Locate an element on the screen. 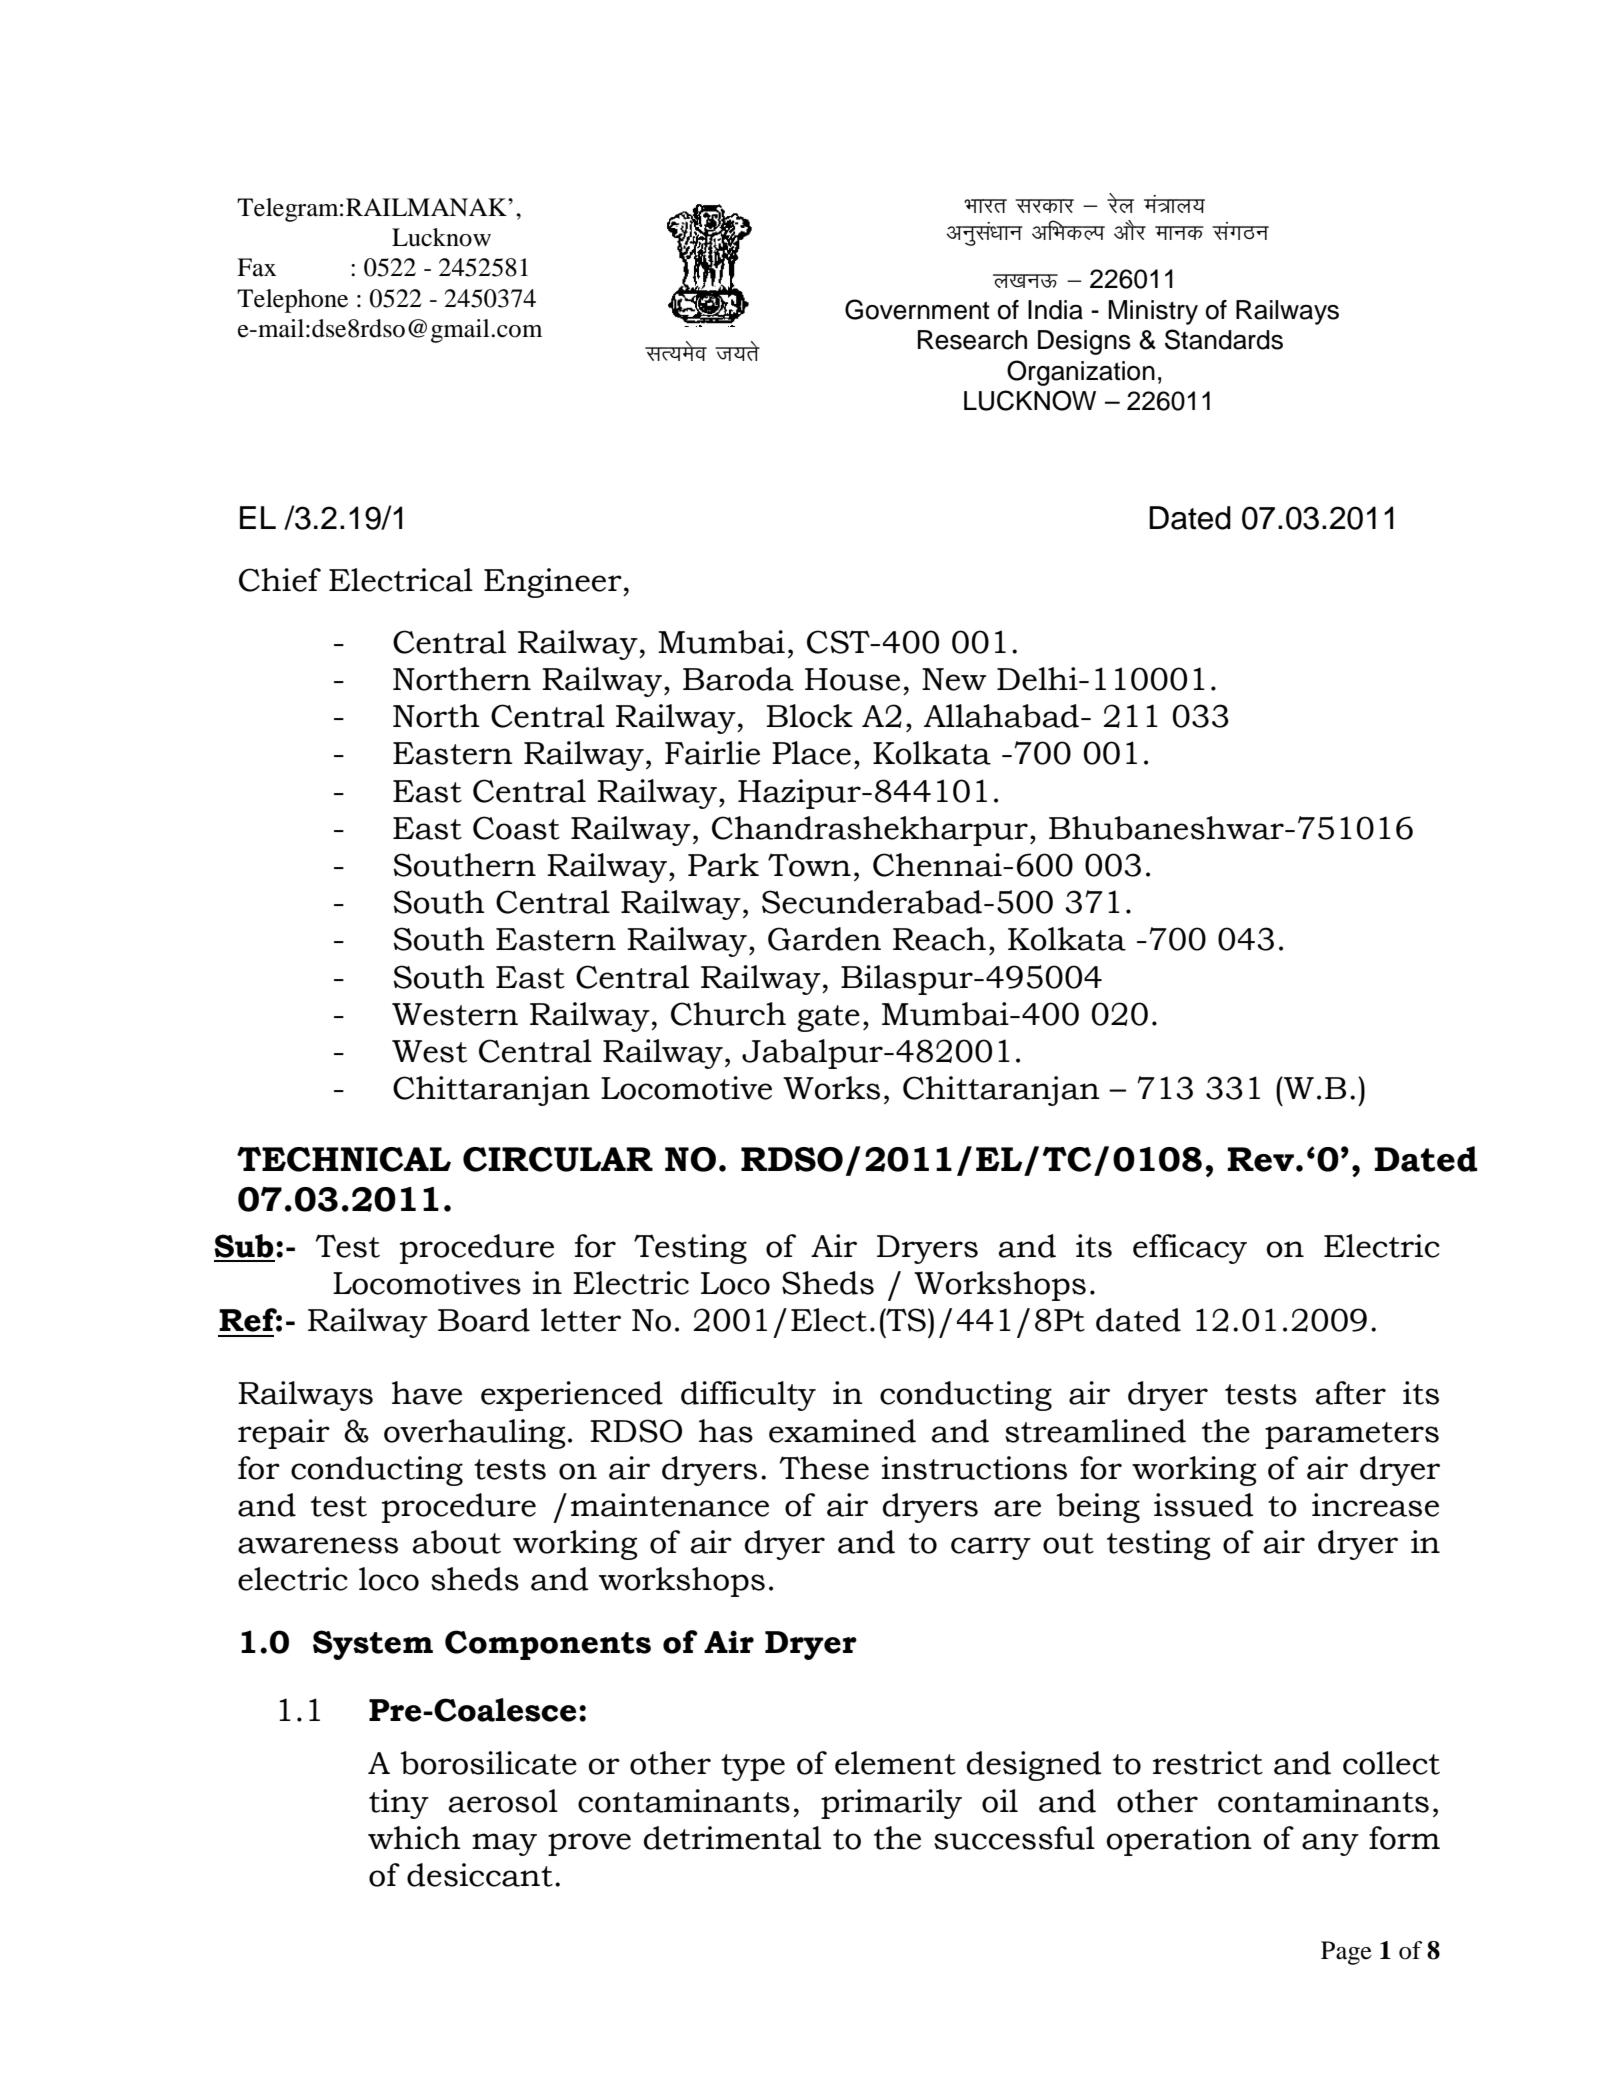 This screenshot has height=2091, width=1615. after is located at coordinates (1350, 1393).
